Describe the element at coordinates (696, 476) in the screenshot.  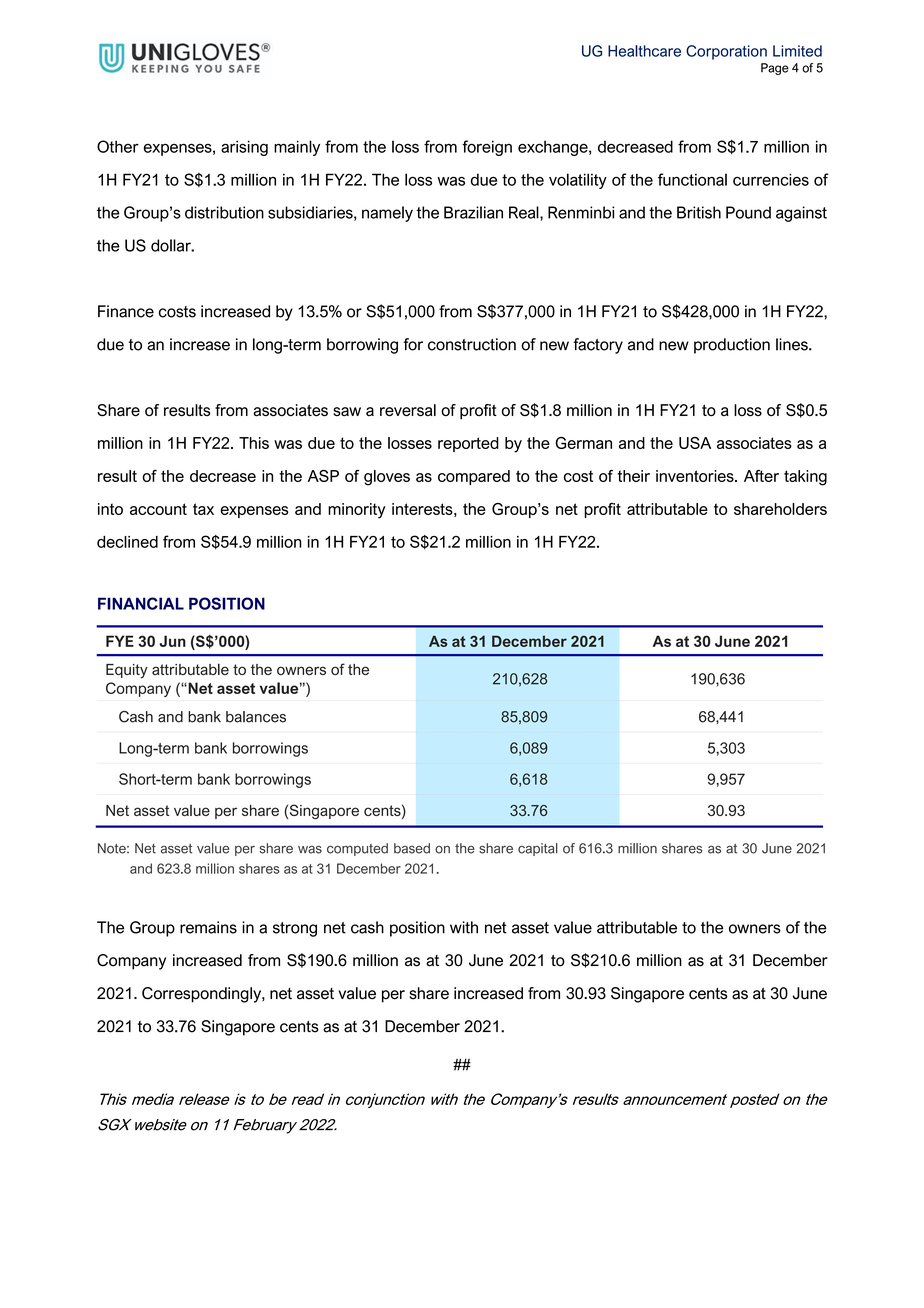
I see `inventories` at that location.
